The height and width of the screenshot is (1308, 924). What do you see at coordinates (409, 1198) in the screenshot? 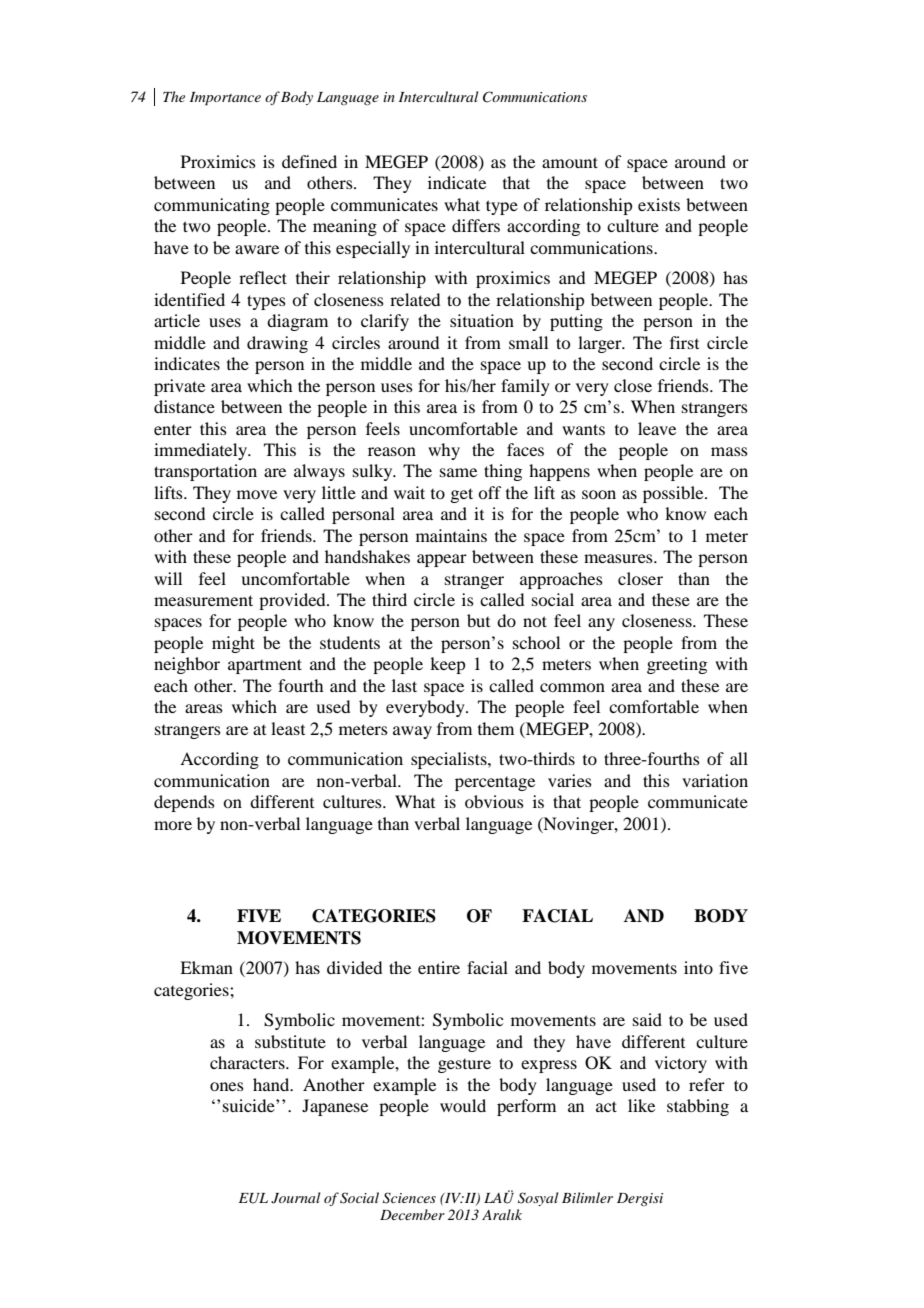
I see `Sciences` at bounding box center [409, 1198].
